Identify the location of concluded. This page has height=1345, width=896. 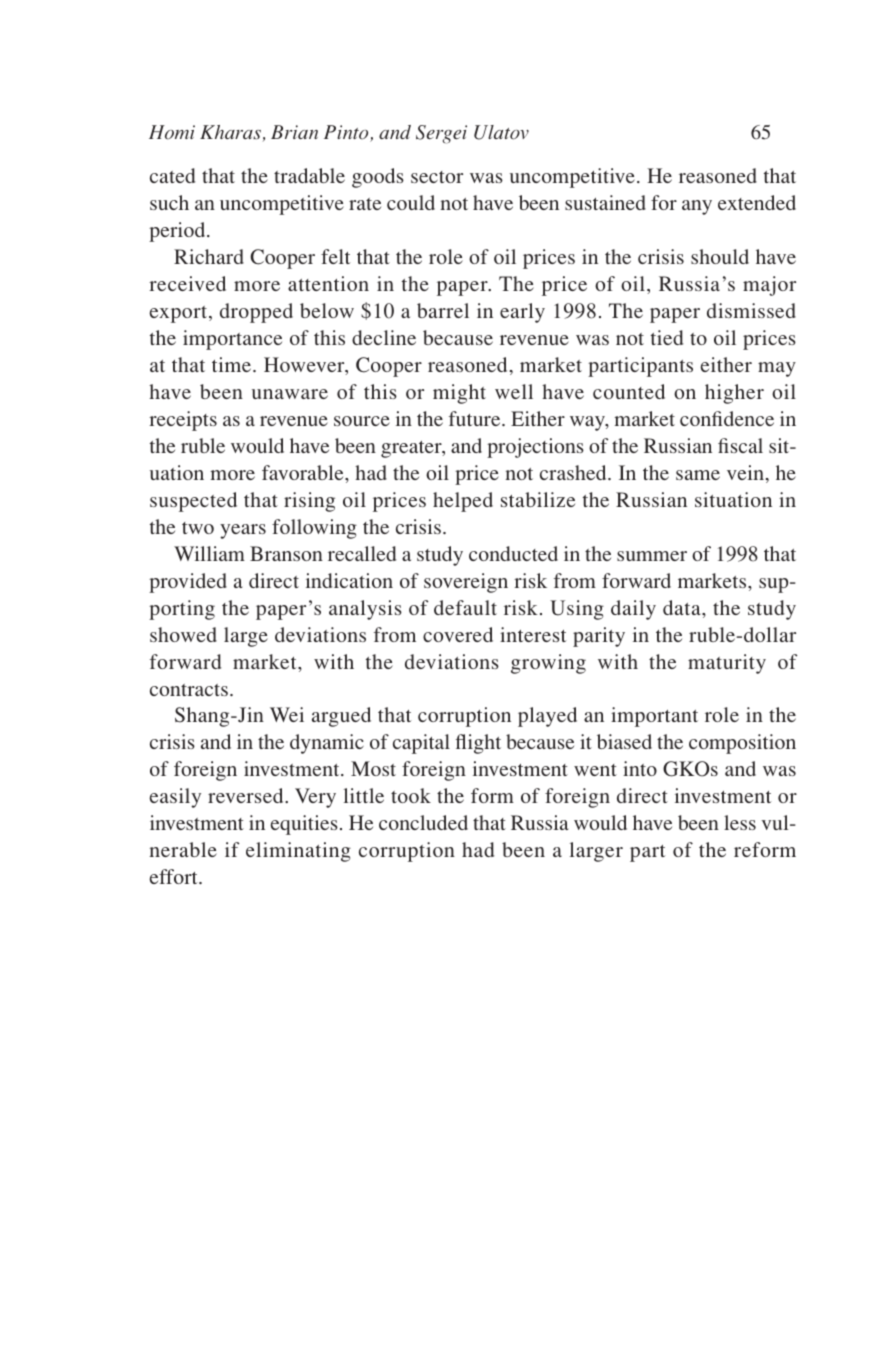
(423, 822).
